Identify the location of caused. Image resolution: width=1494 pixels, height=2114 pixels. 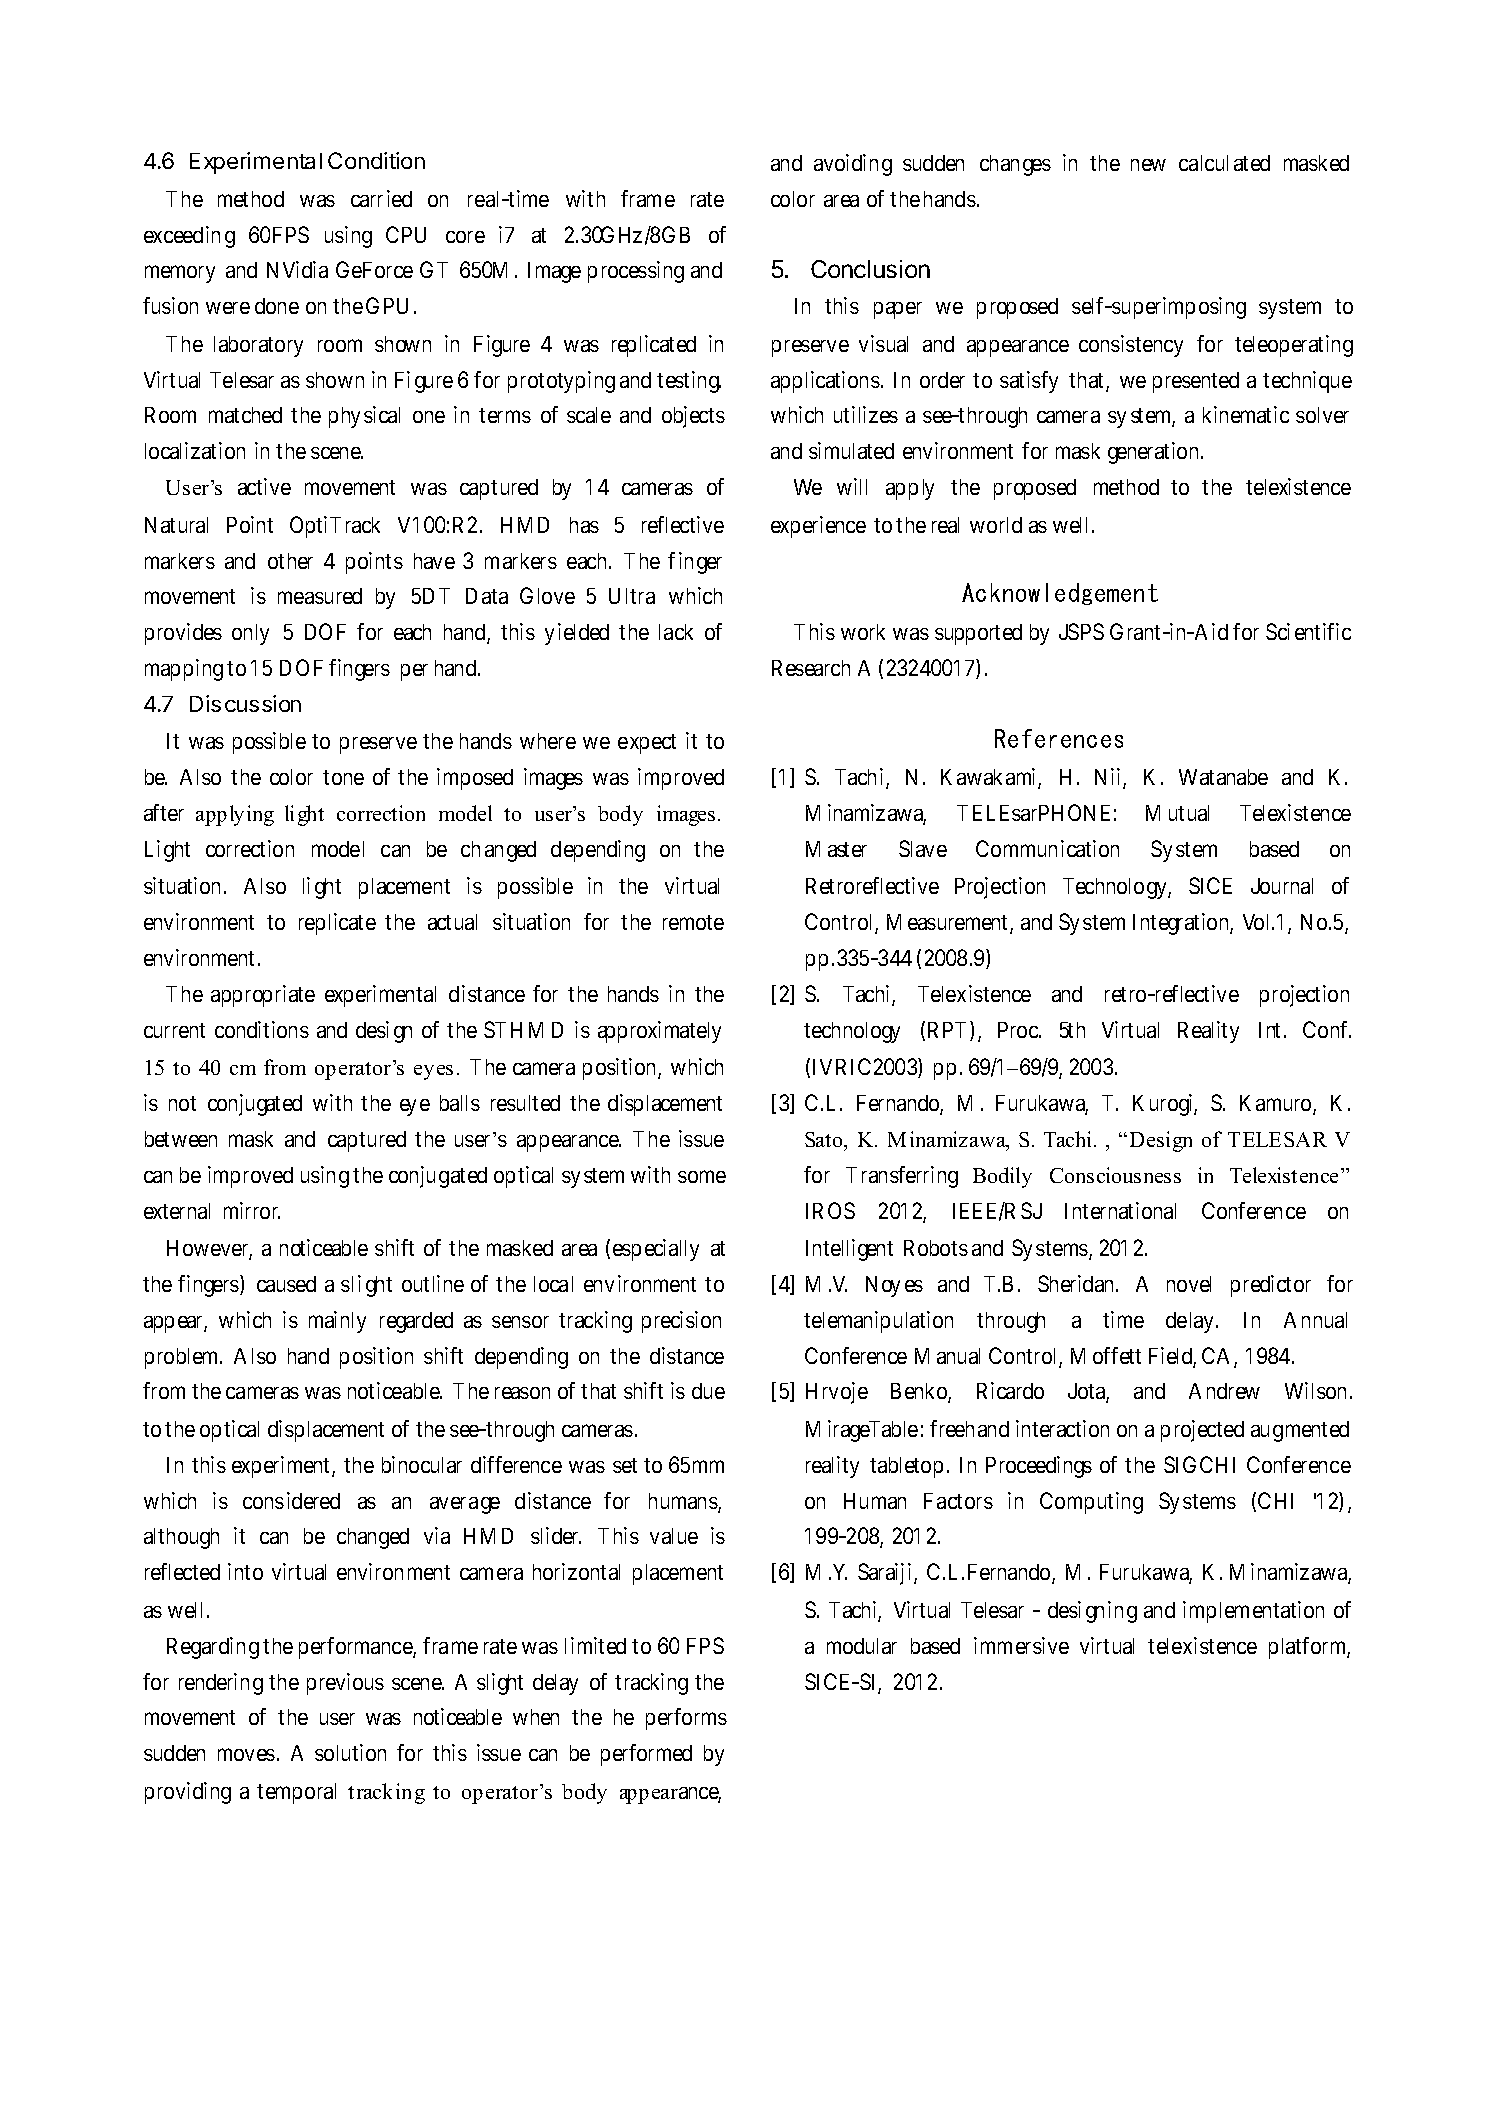
(286, 1284).
